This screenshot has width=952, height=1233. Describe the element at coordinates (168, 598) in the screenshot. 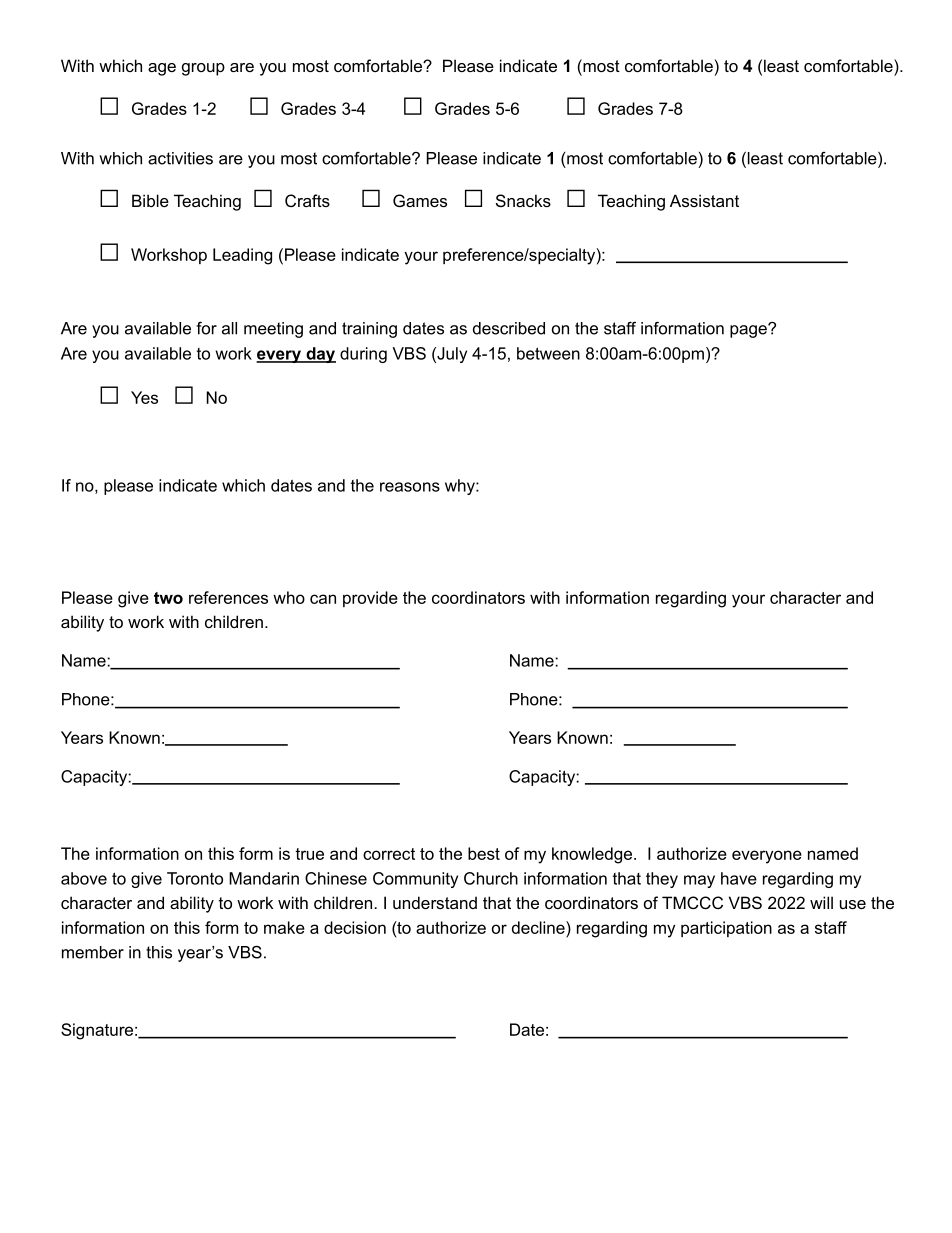

I see `two` at that location.
